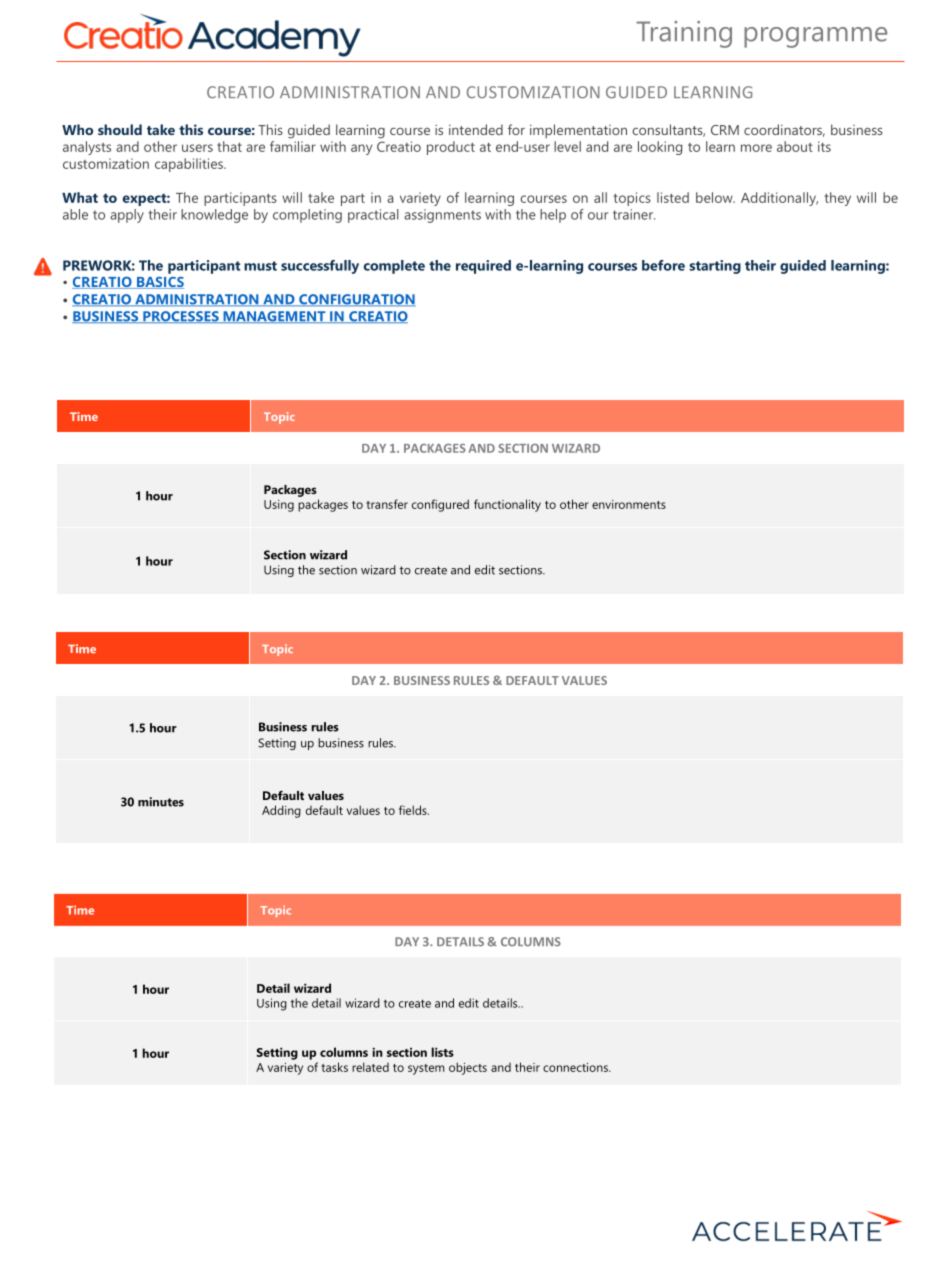 Image resolution: width=952 pixels, height=1270 pixels. I want to click on CONFIGURATION, so click(356, 300).
